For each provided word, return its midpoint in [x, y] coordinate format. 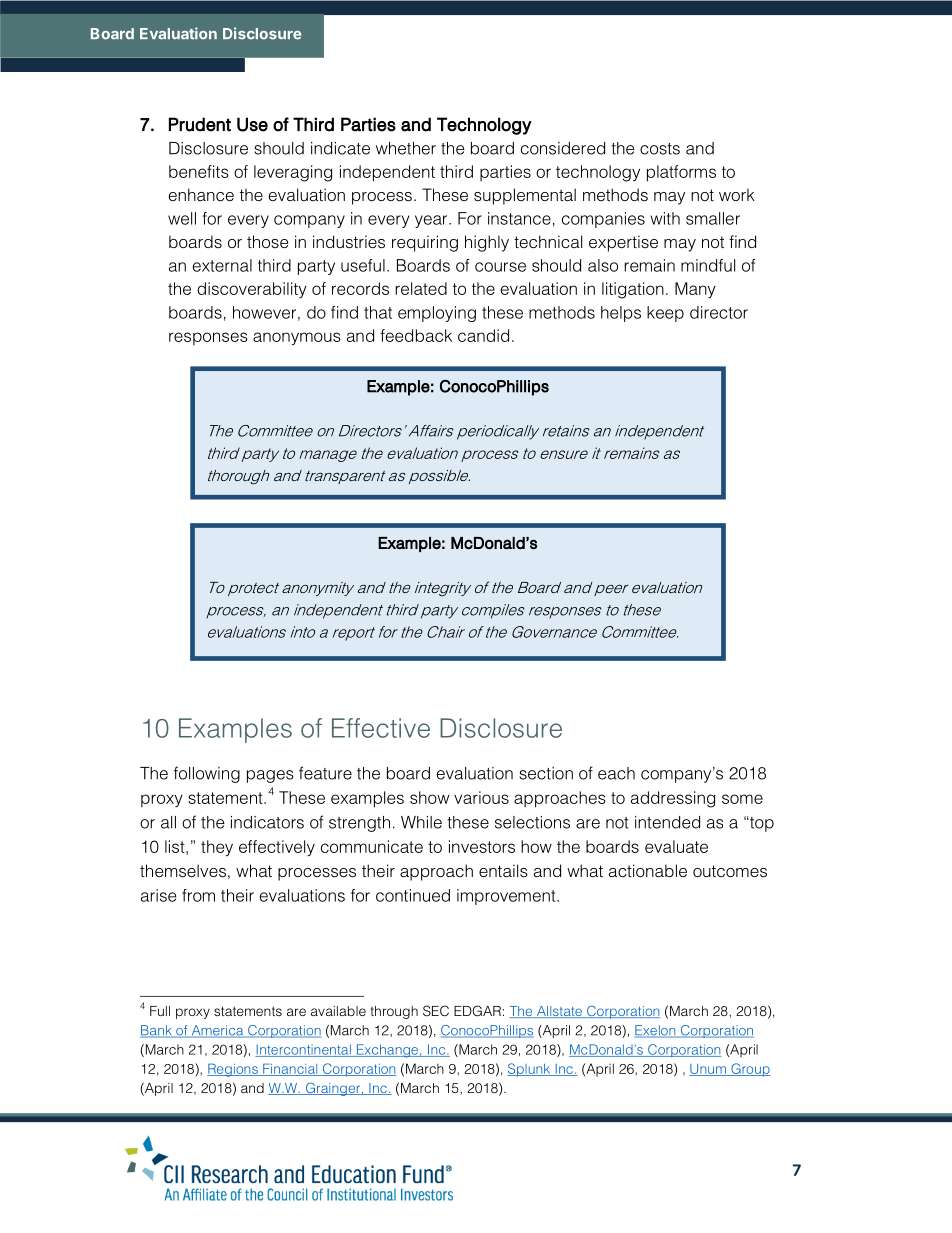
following [207, 774]
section [546, 773]
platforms [681, 173]
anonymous [297, 339]
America [217, 1031]
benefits [199, 171]
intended [667, 822]
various [481, 797]
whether [406, 148]
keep [665, 314]
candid [483, 335]
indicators [267, 822]
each [616, 773]
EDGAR [477, 1011]
